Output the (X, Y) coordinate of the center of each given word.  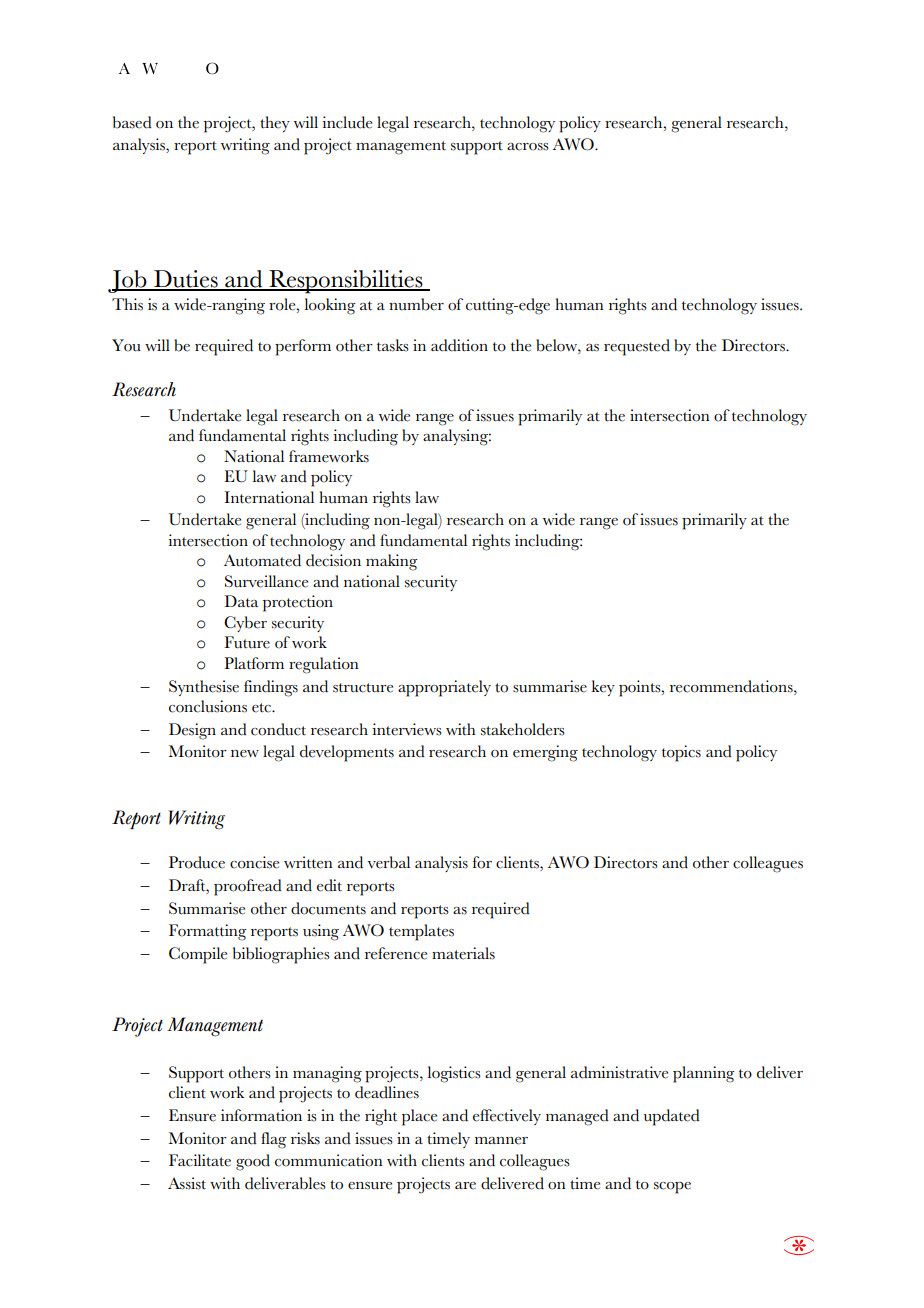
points (641, 688)
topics (681, 753)
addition (459, 345)
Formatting (208, 932)
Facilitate (200, 1160)
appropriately (444, 688)
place (419, 1117)
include (347, 122)
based (132, 122)
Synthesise (204, 688)
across (528, 147)
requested (637, 347)
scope (672, 1188)
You (126, 345)
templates (421, 932)
